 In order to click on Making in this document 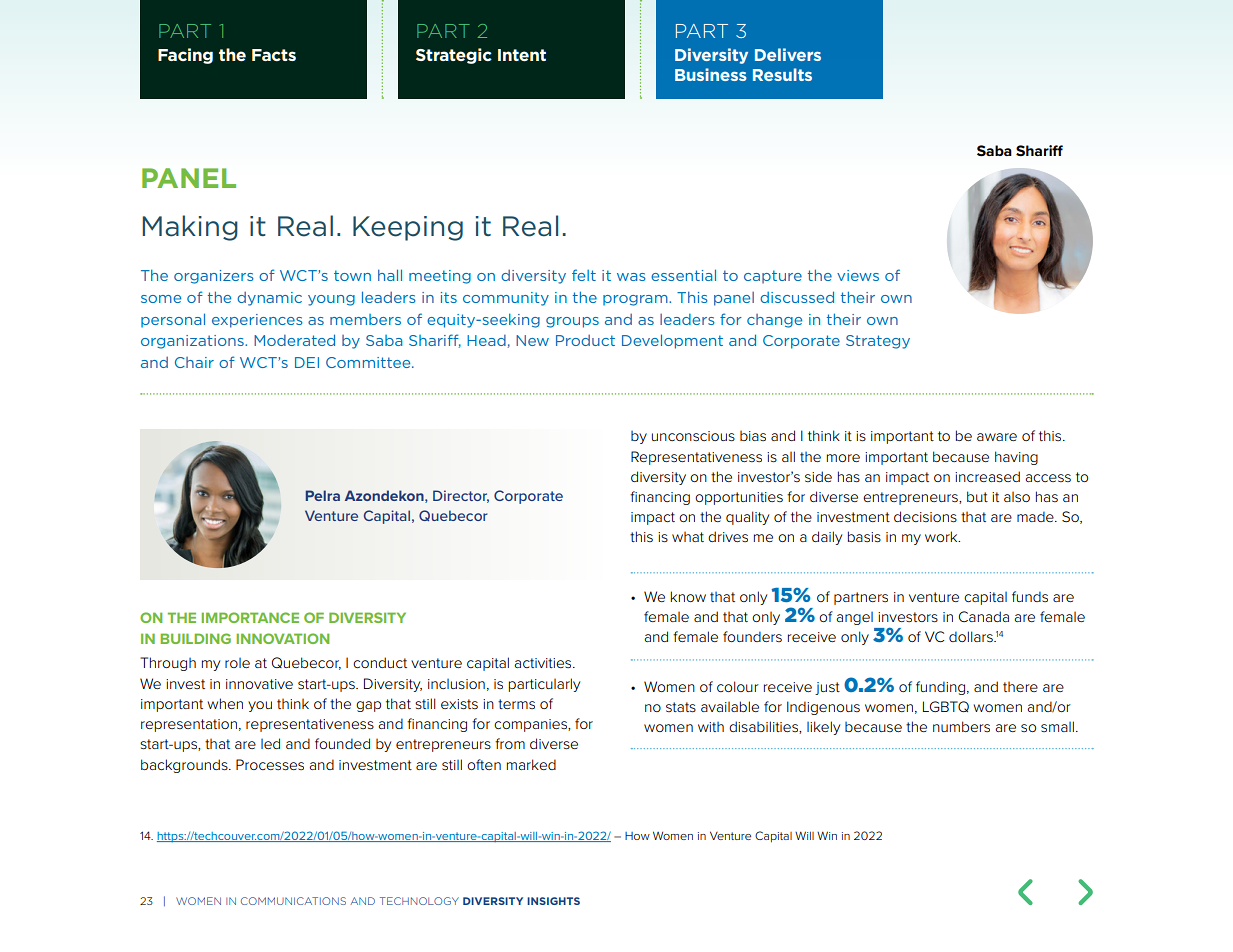, I will do `click(190, 228)`.
